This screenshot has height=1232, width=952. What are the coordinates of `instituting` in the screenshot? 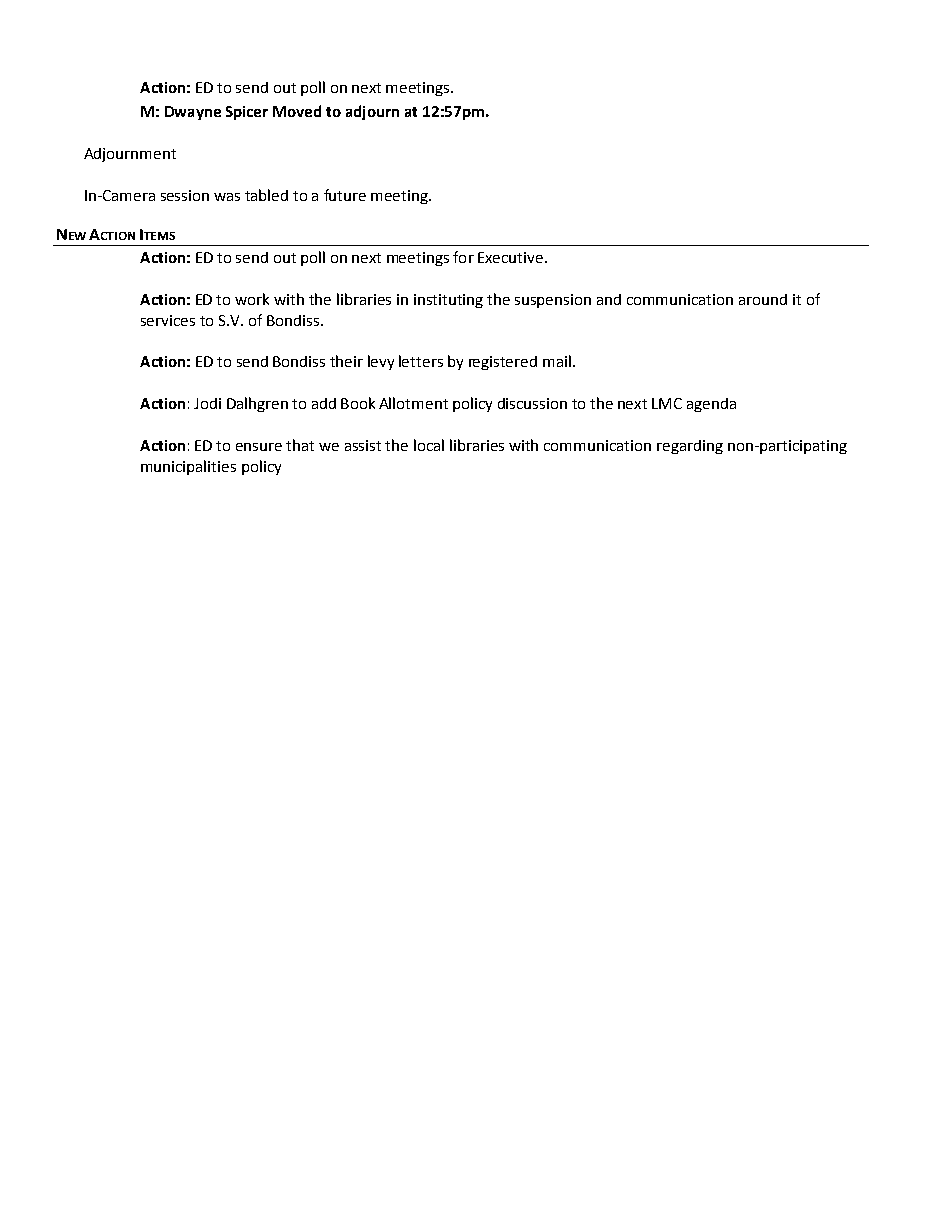 It's located at (448, 301).
